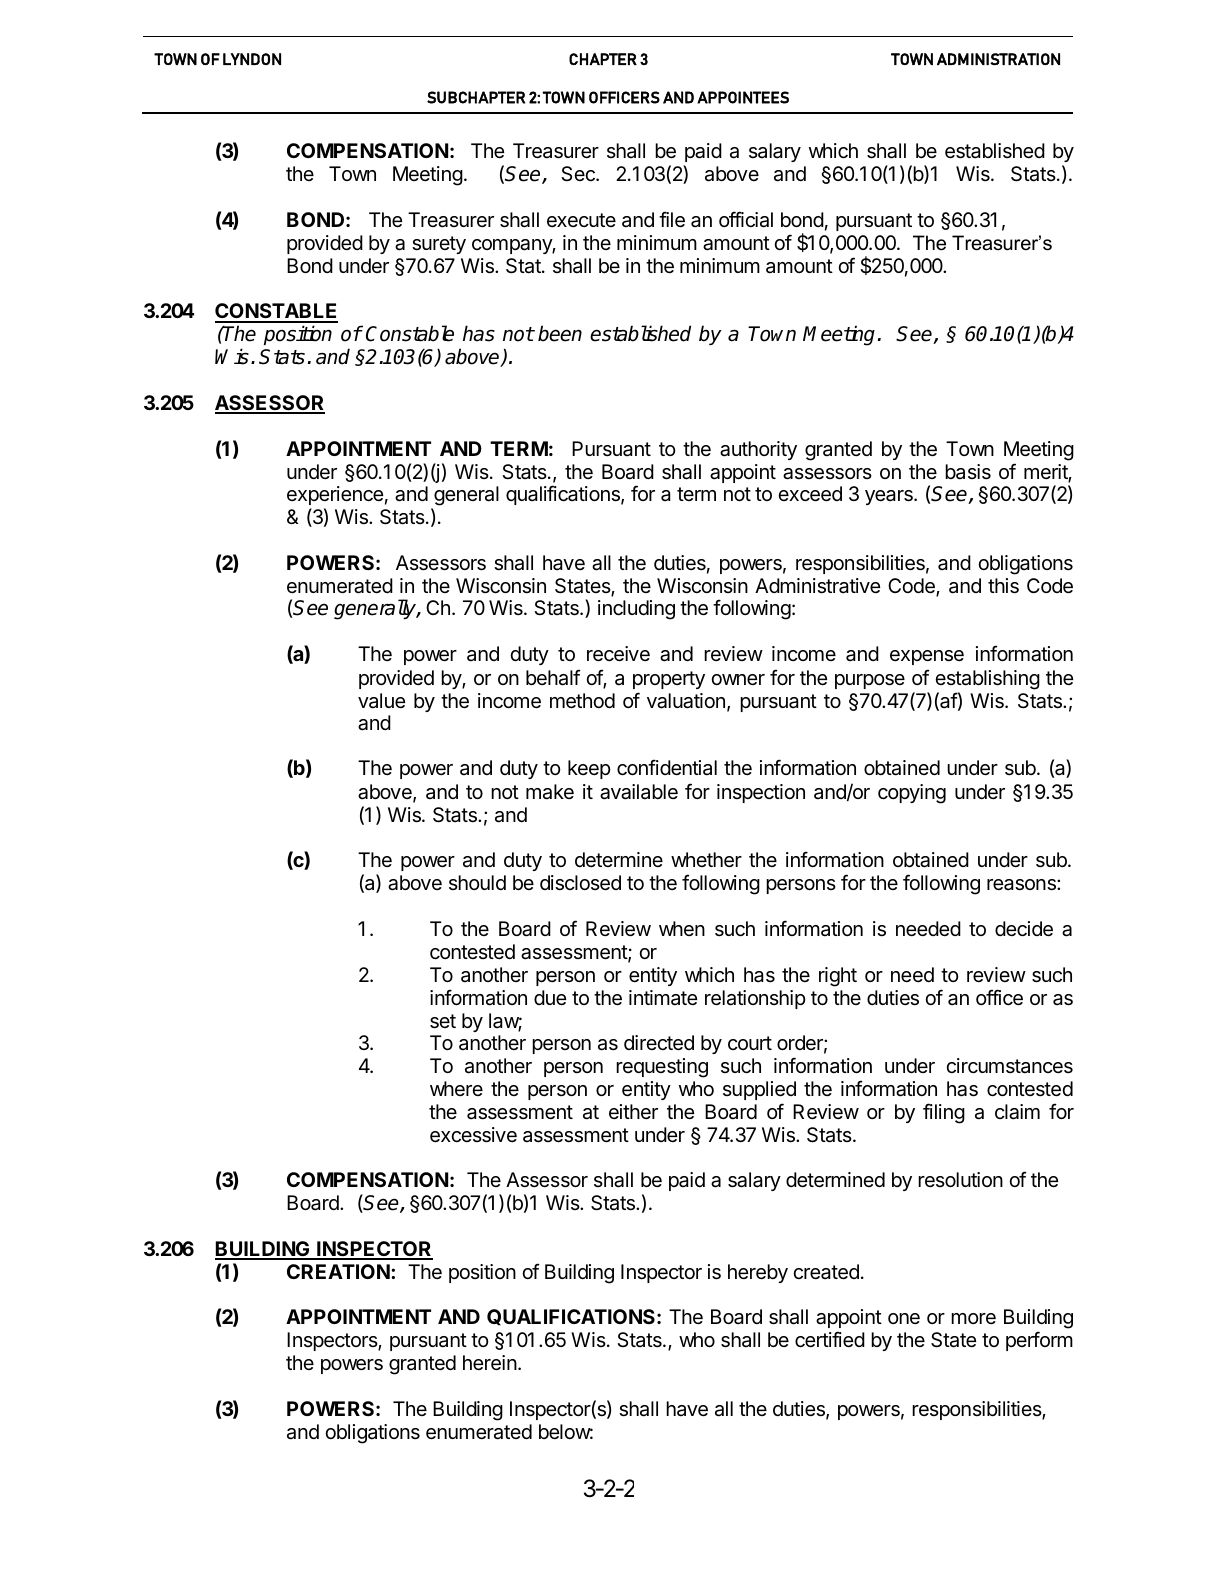  I want to click on LYNDON, so click(252, 59).
